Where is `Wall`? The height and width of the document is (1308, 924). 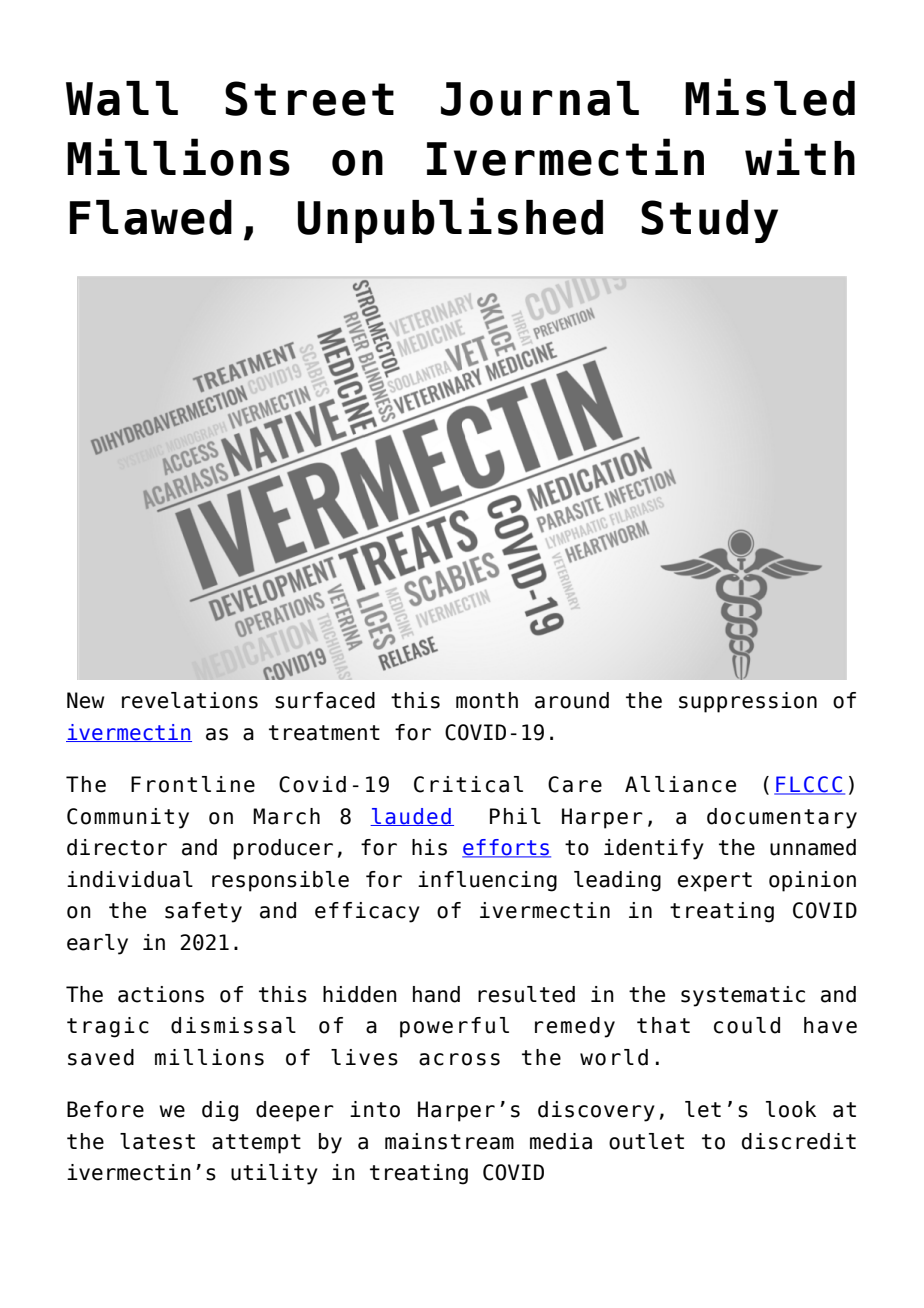 Wall is located at coordinates (122, 98).
